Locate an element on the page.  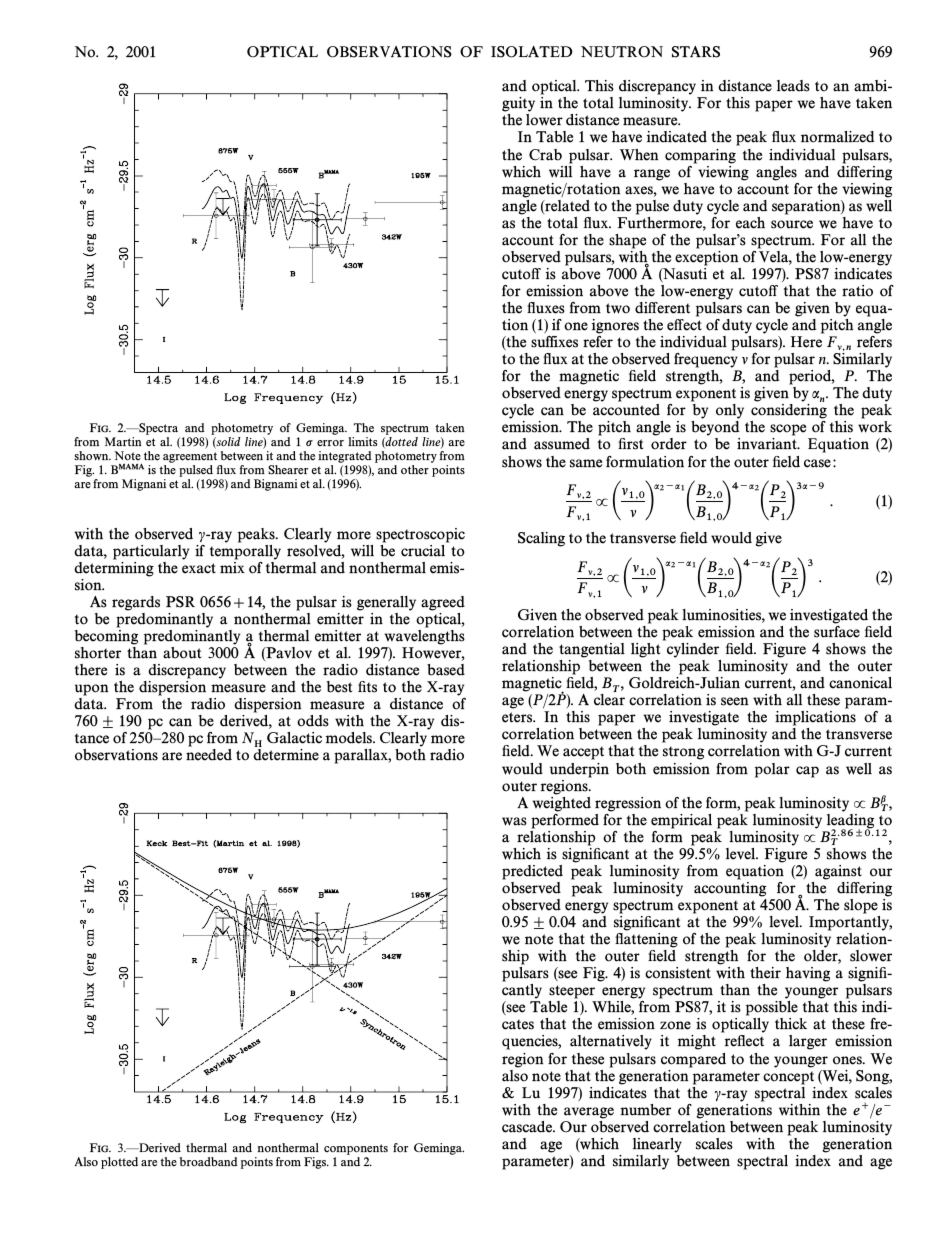
assumed is located at coordinates (562, 444).
